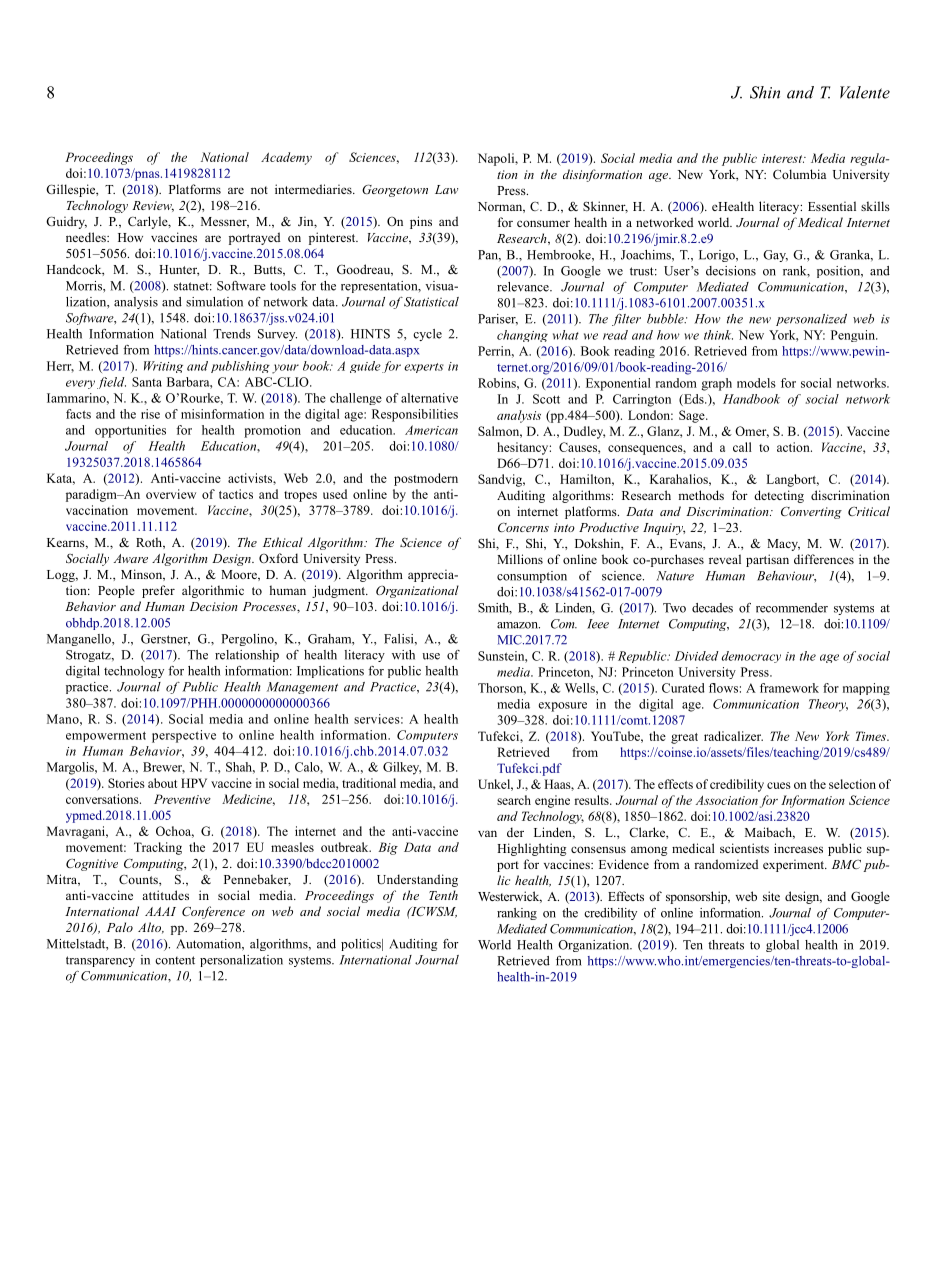  Describe the element at coordinates (286, 158) in the page. I see `Academy` at that location.
